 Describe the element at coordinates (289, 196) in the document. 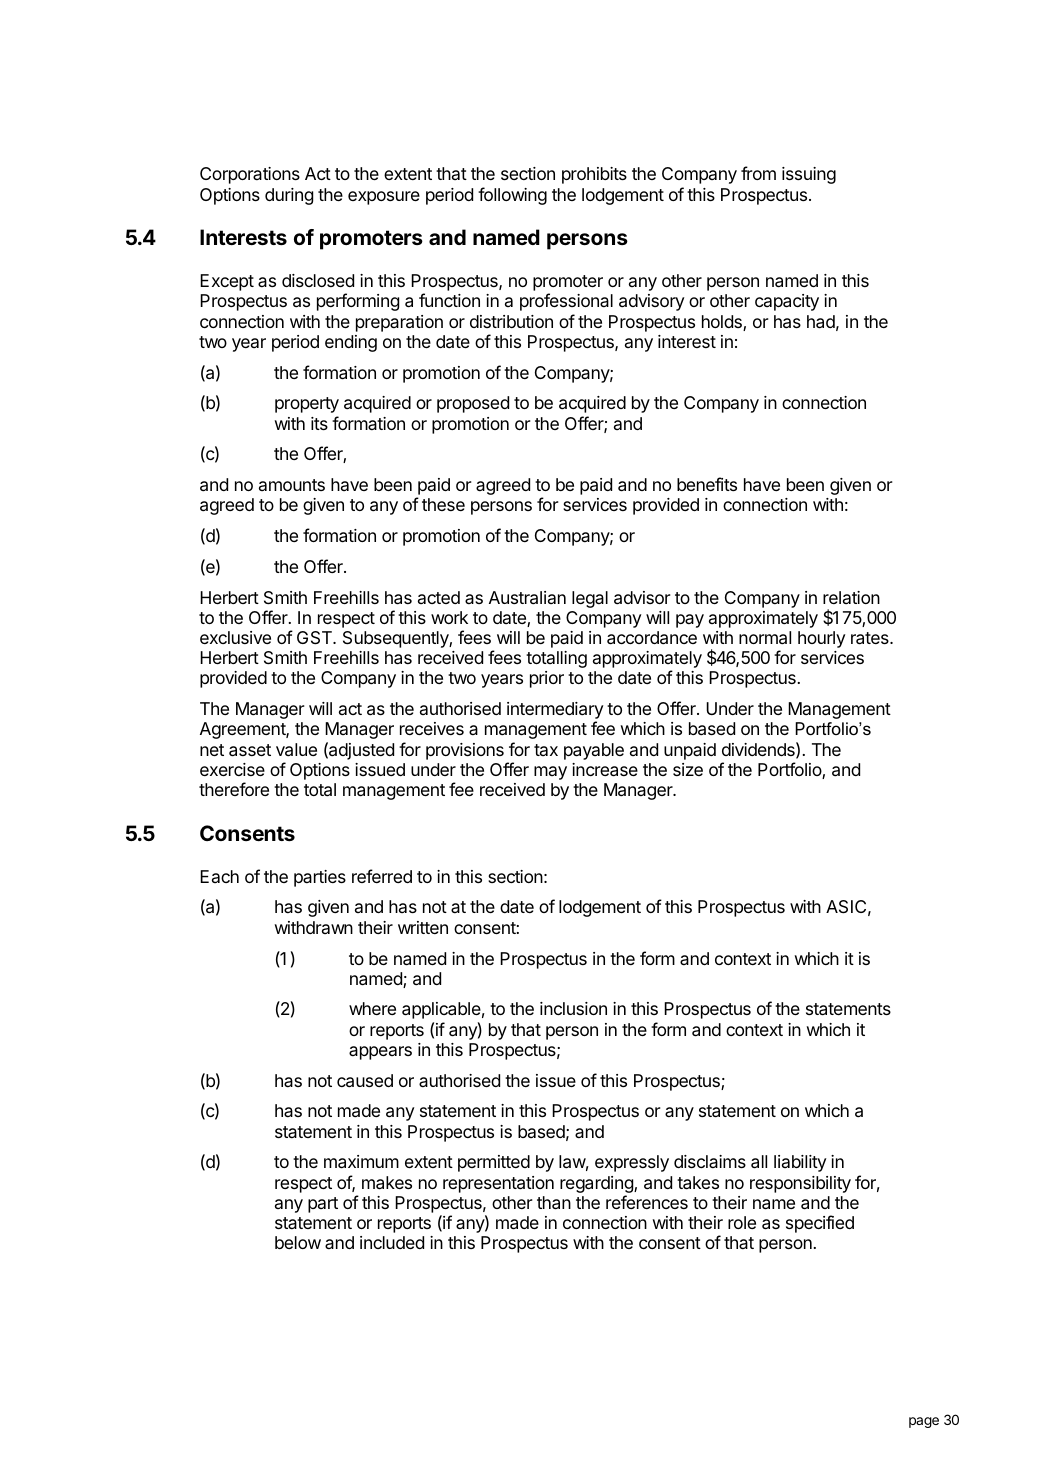

I see `during` at that location.
